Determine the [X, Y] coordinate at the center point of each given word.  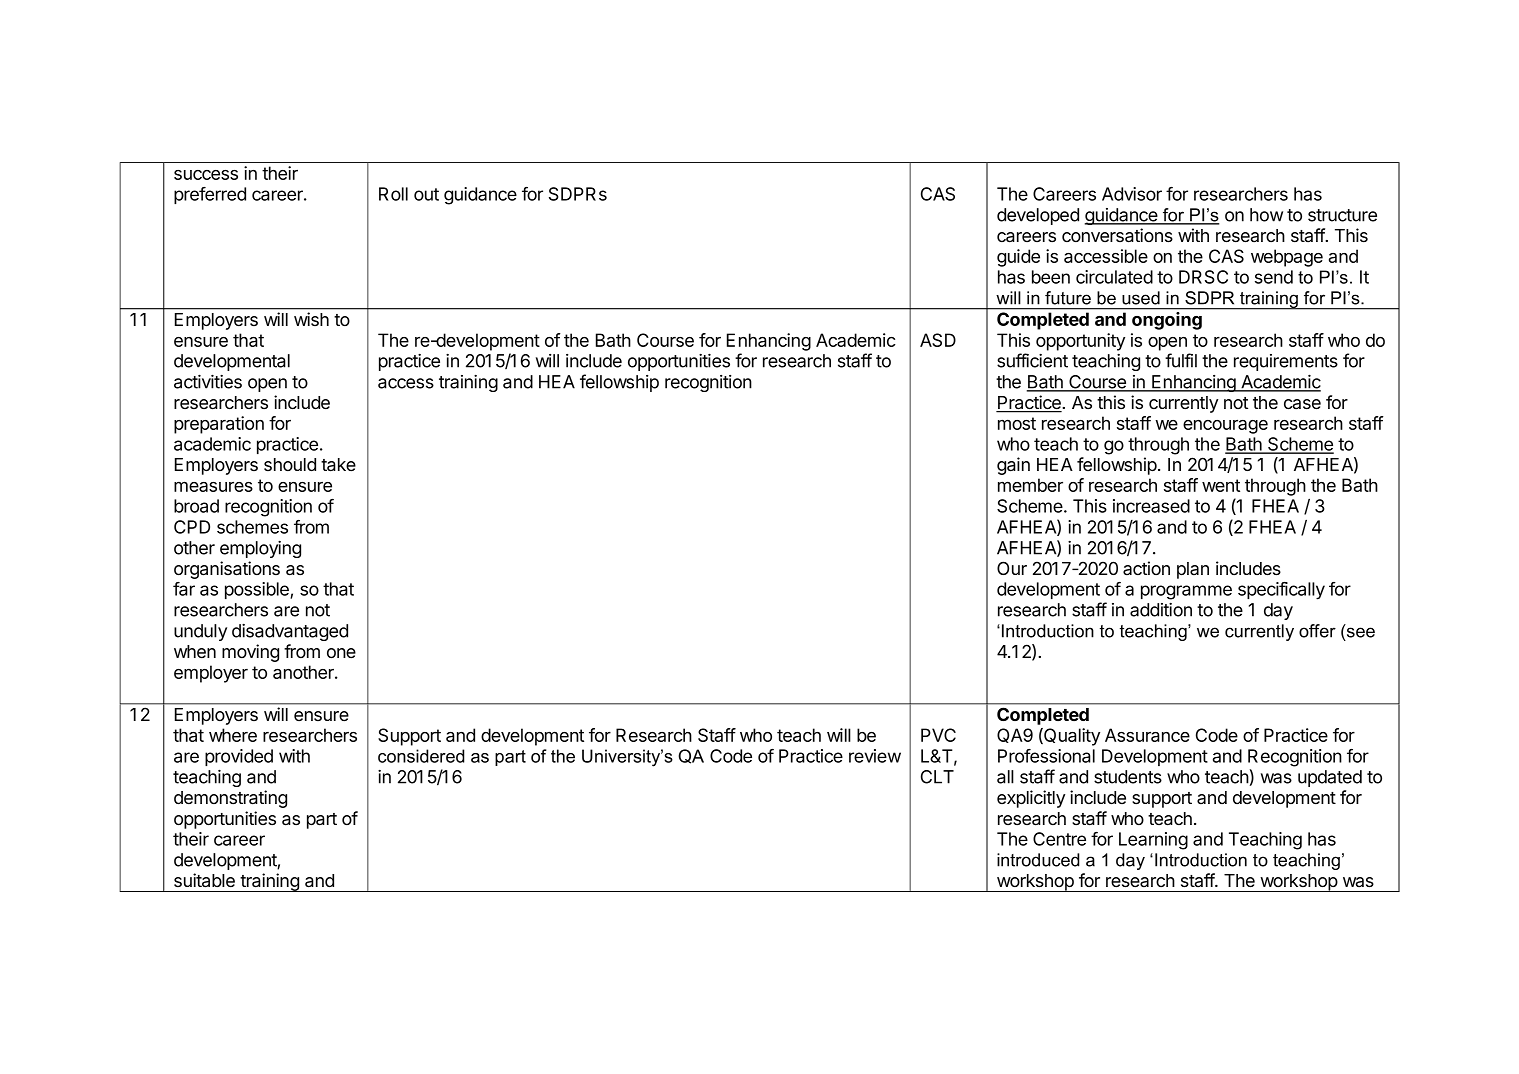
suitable [204, 880]
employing [260, 549]
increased [1151, 506]
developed [1038, 216]
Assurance [1147, 735]
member [1030, 485]
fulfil [1181, 360]
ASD [938, 340]
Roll [393, 194]
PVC [938, 735]
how [1266, 215]
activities [208, 381]
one [341, 653]
